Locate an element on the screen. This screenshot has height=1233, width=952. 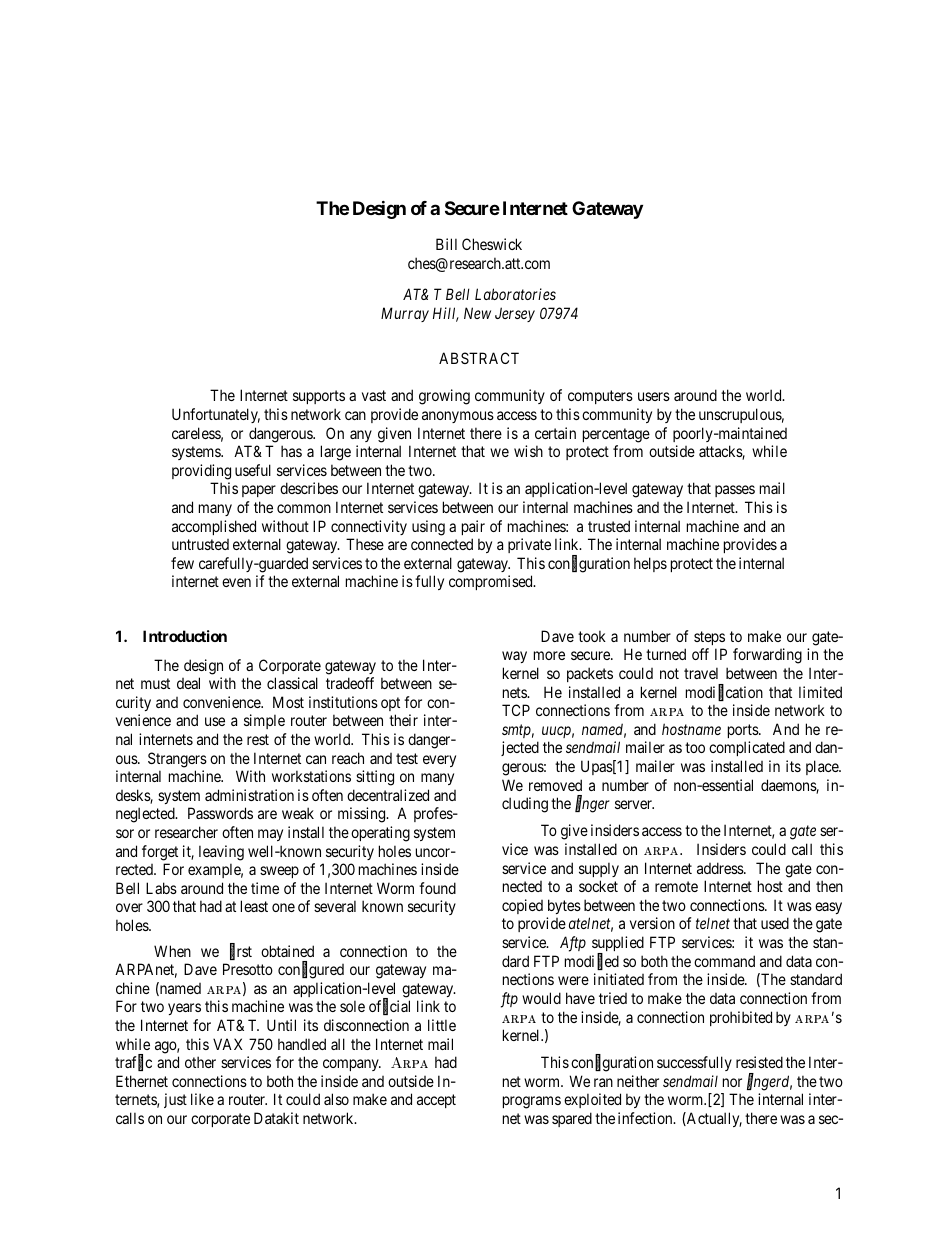
modification is located at coordinates (724, 693).
